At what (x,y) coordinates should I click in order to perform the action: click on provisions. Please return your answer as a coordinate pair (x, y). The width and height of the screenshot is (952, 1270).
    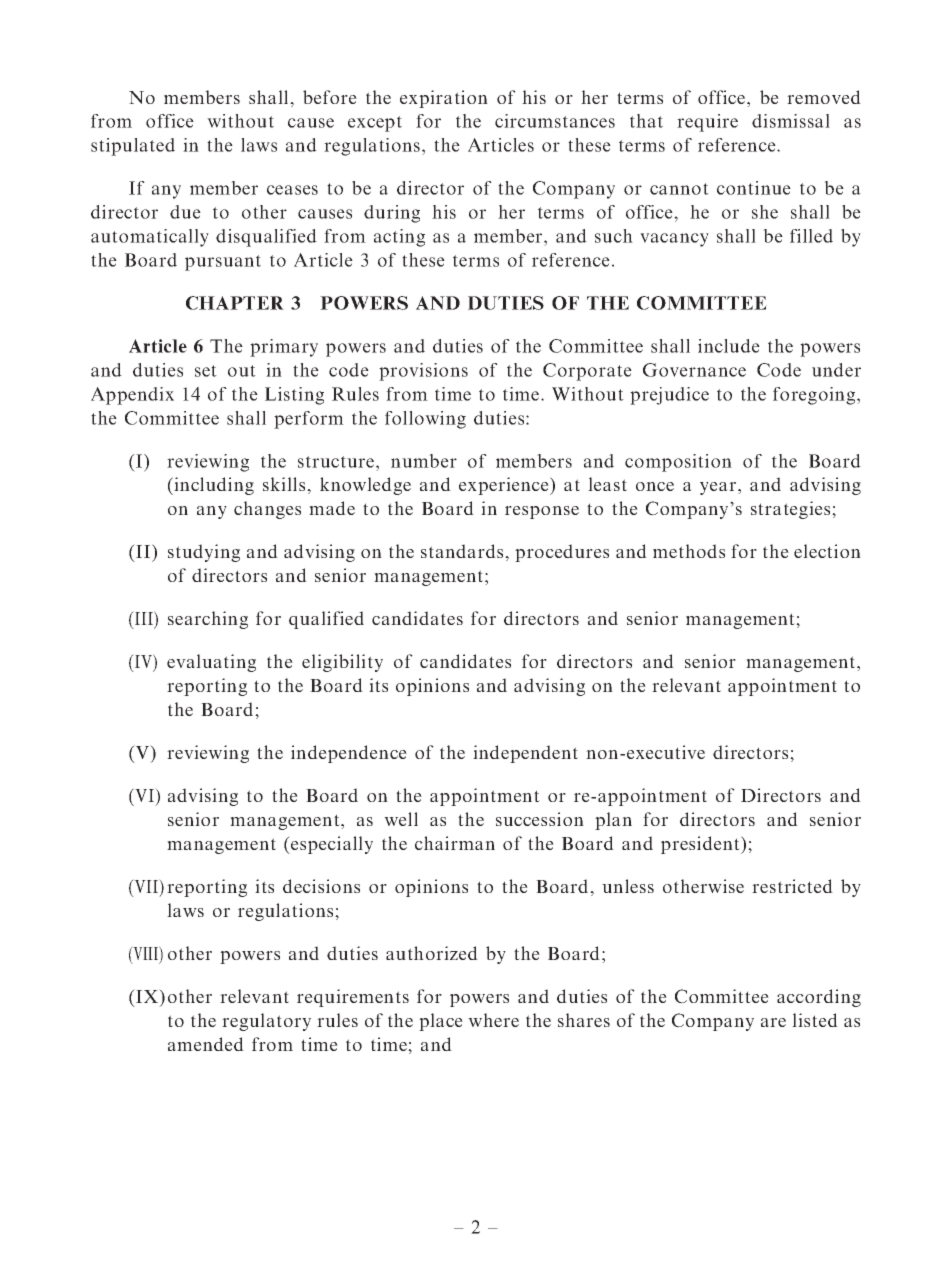
    Looking at the image, I should click on (423, 372).
